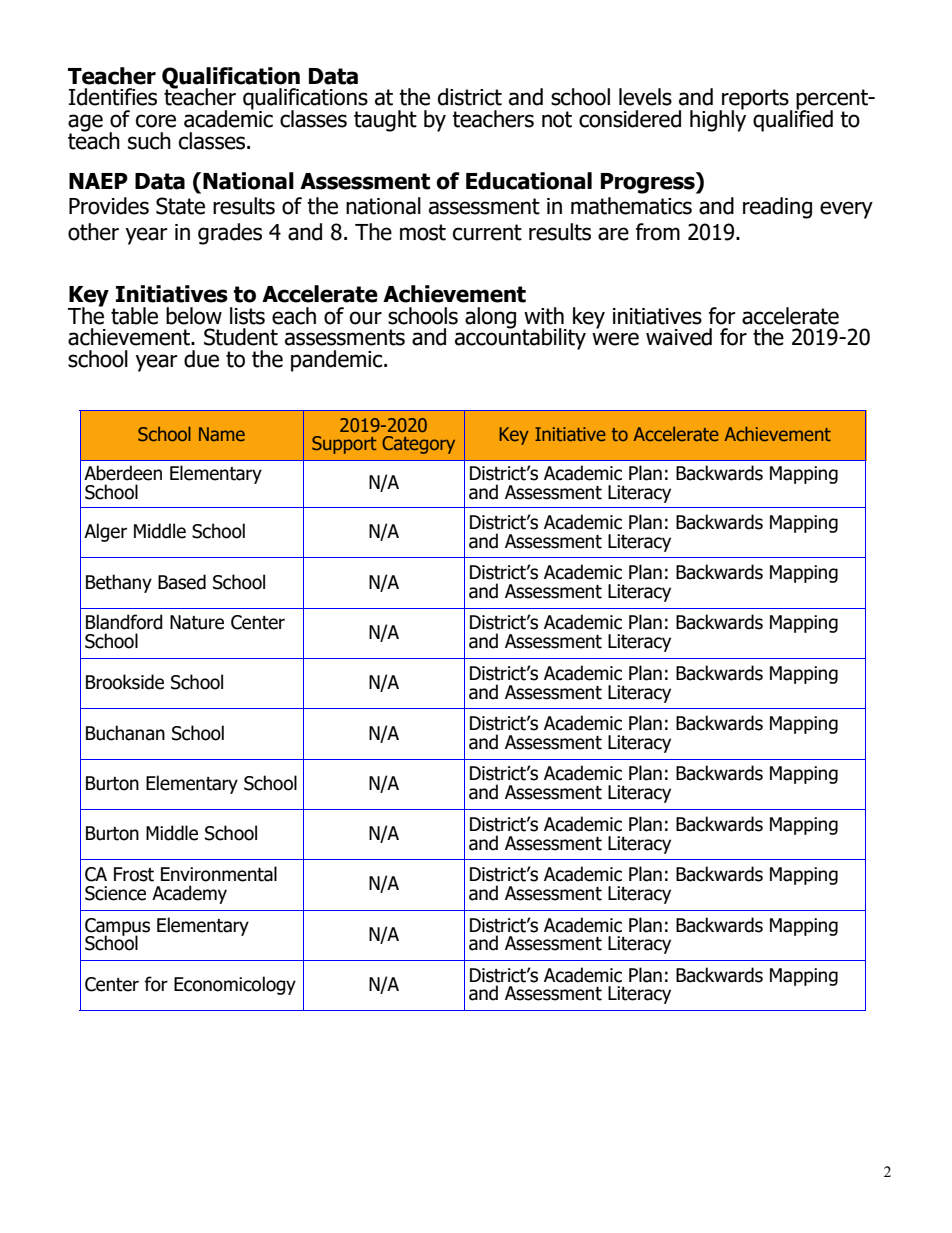 The width and height of the document is (952, 1233). Describe the element at coordinates (156, 121) in the document. I see `core` at that location.
